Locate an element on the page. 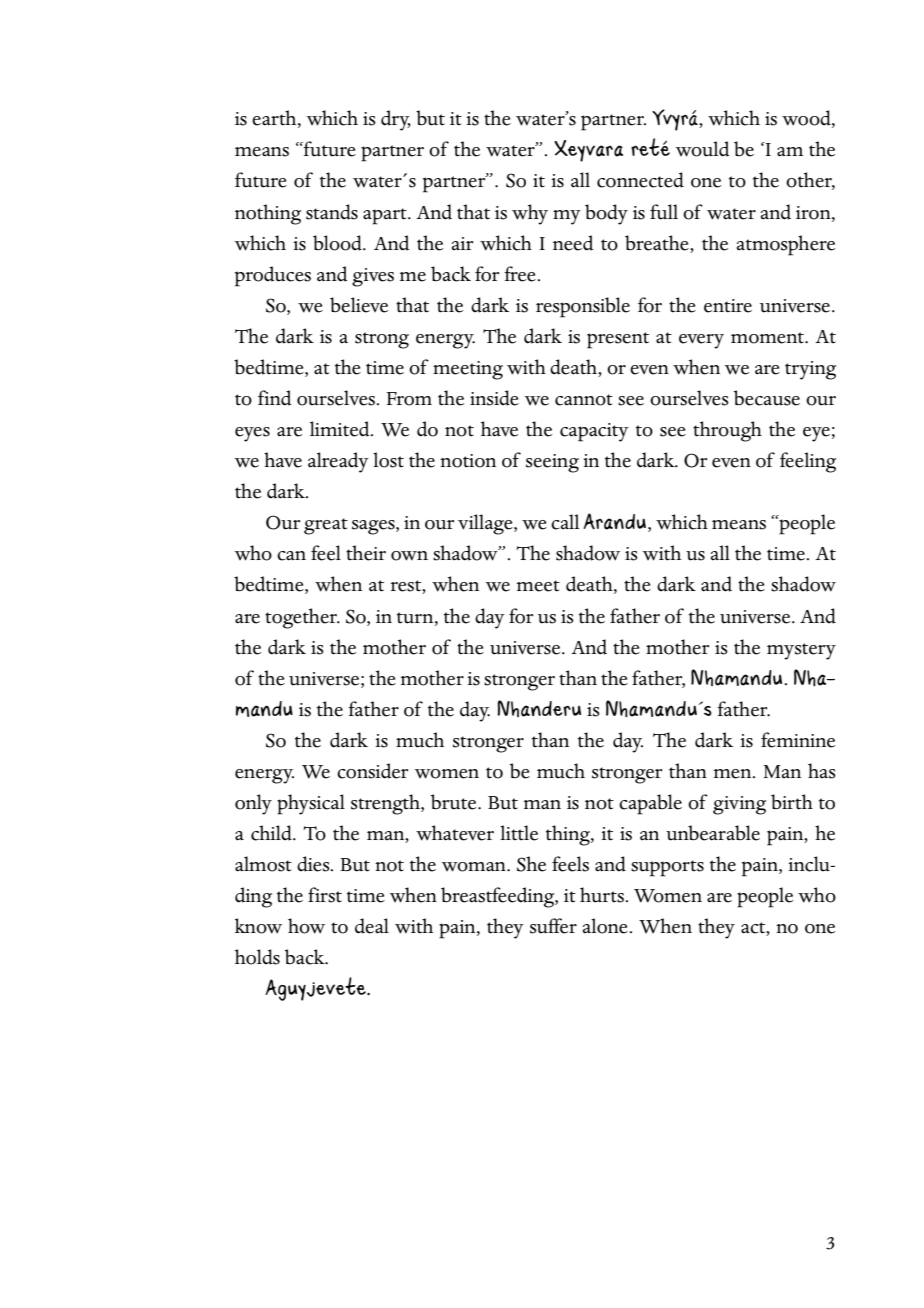 This page has width=924, height=1308. why is located at coordinates (530, 214).
